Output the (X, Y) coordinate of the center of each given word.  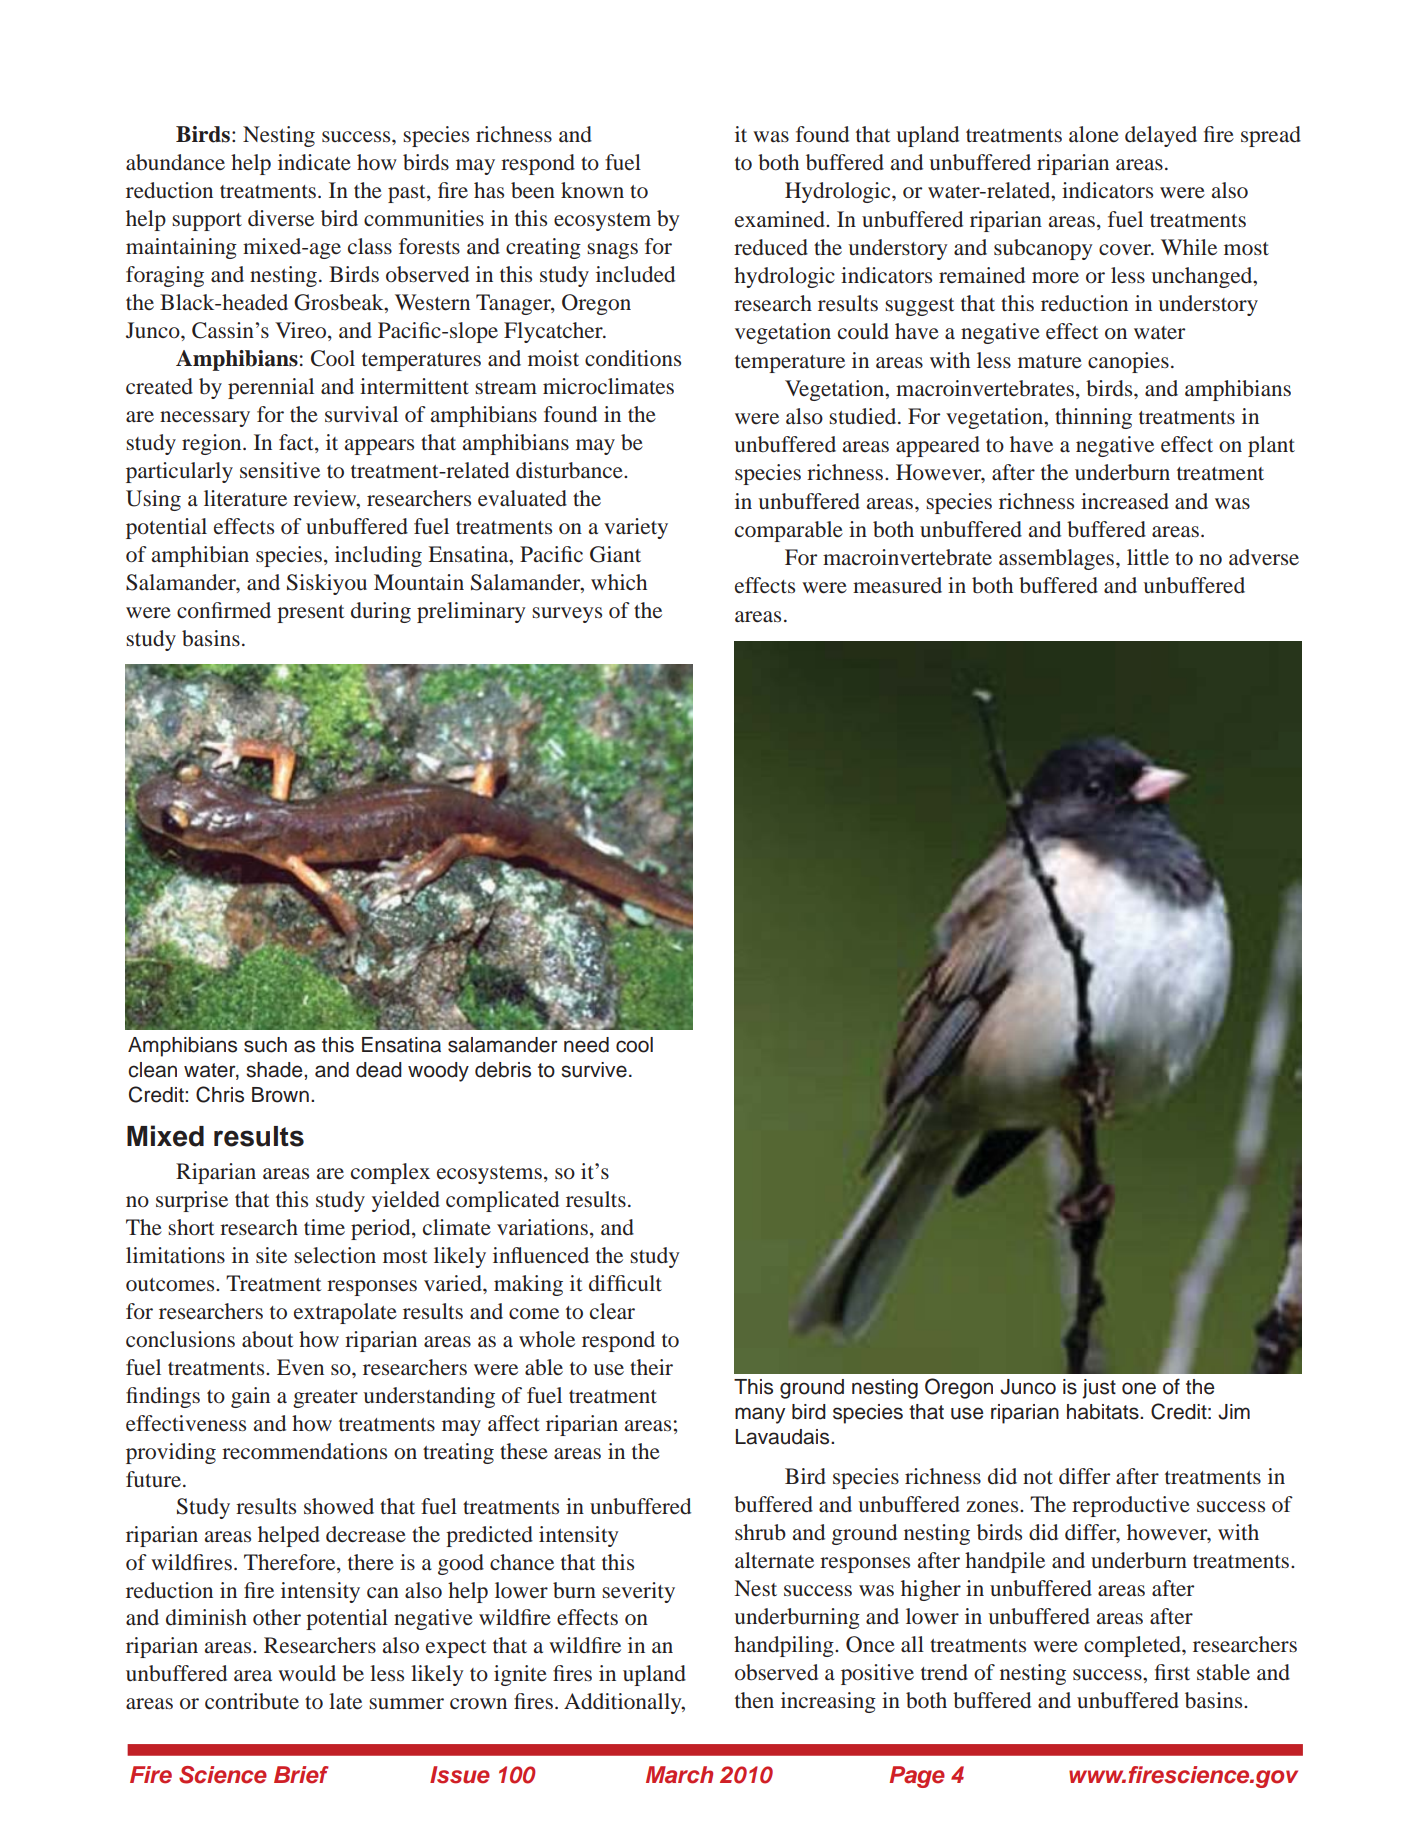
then (754, 1700)
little (1148, 557)
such (265, 1045)
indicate (314, 162)
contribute (252, 1701)
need (586, 1045)
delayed (1161, 136)
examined (781, 219)
